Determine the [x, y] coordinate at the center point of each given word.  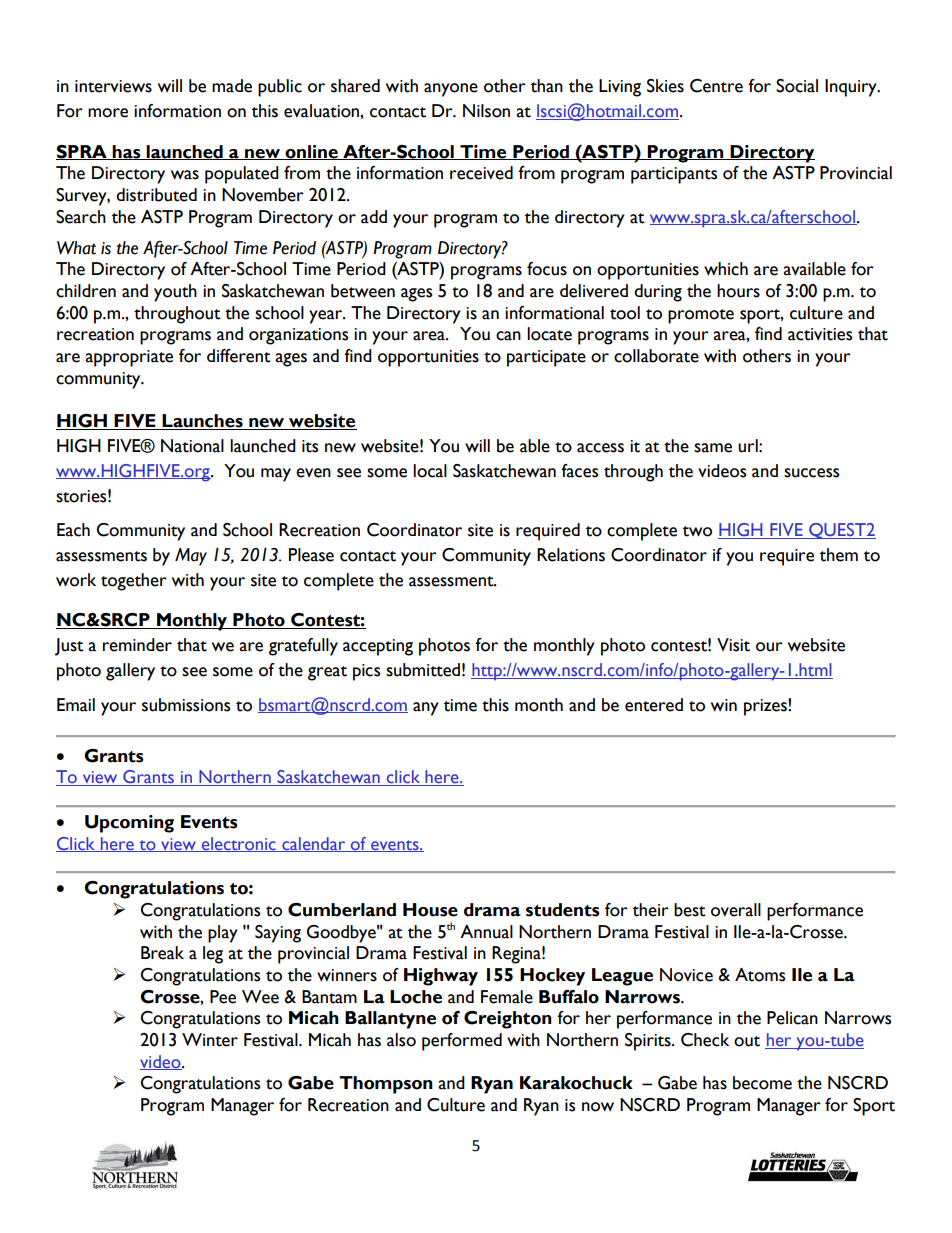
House [430, 910]
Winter [210, 1040]
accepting [378, 647]
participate [546, 358]
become [762, 1083]
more [108, 113]
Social [797, 86]
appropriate [129, 358]
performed [462, 1042]
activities [820, 334]
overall [736, 910]
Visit [733, 645]
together [134, 582]
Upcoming [129, 824]
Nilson [486, 111]
